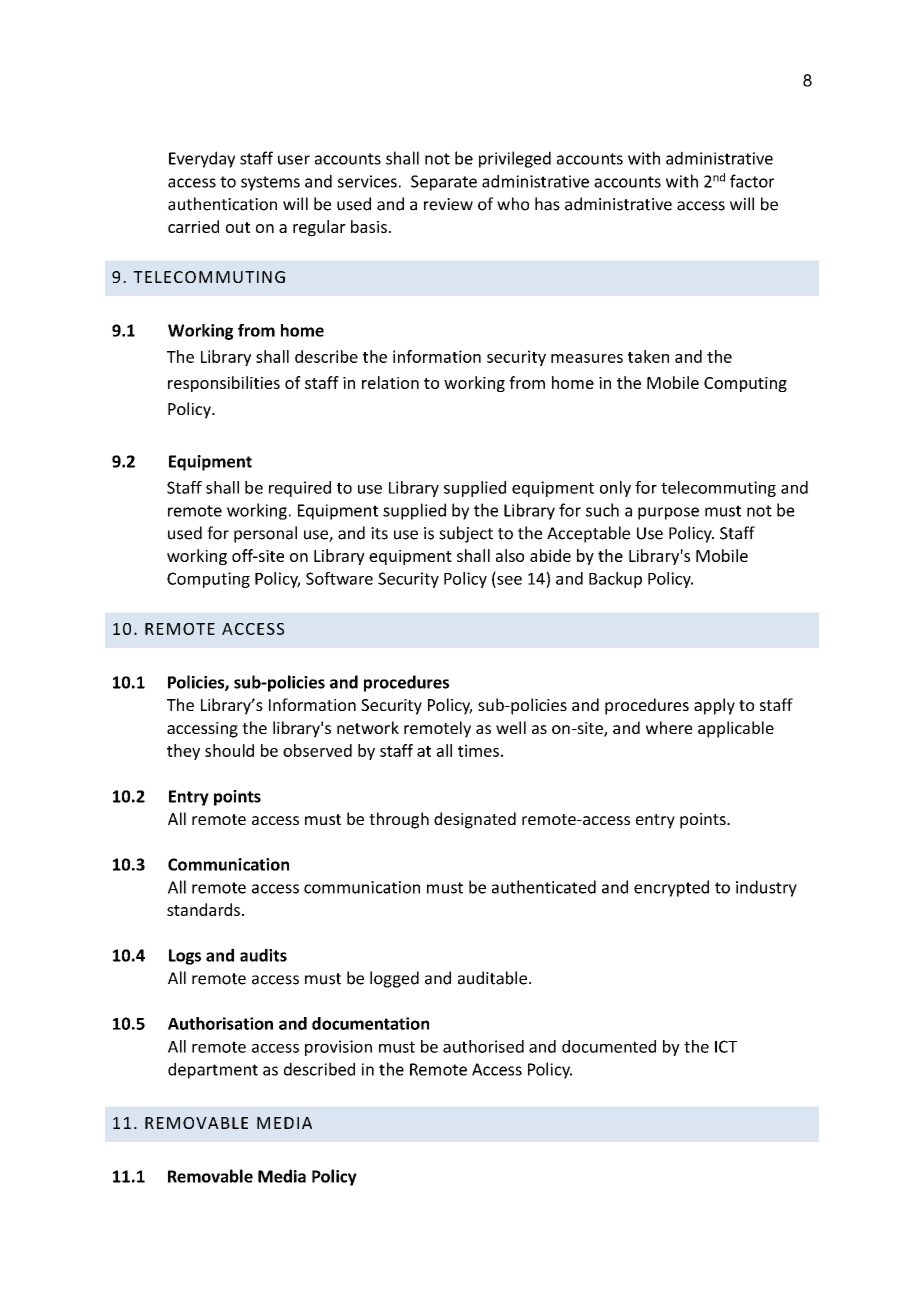 The width and height of the image is (924, 1308). I want to click on Backup, so click(615, 580).
